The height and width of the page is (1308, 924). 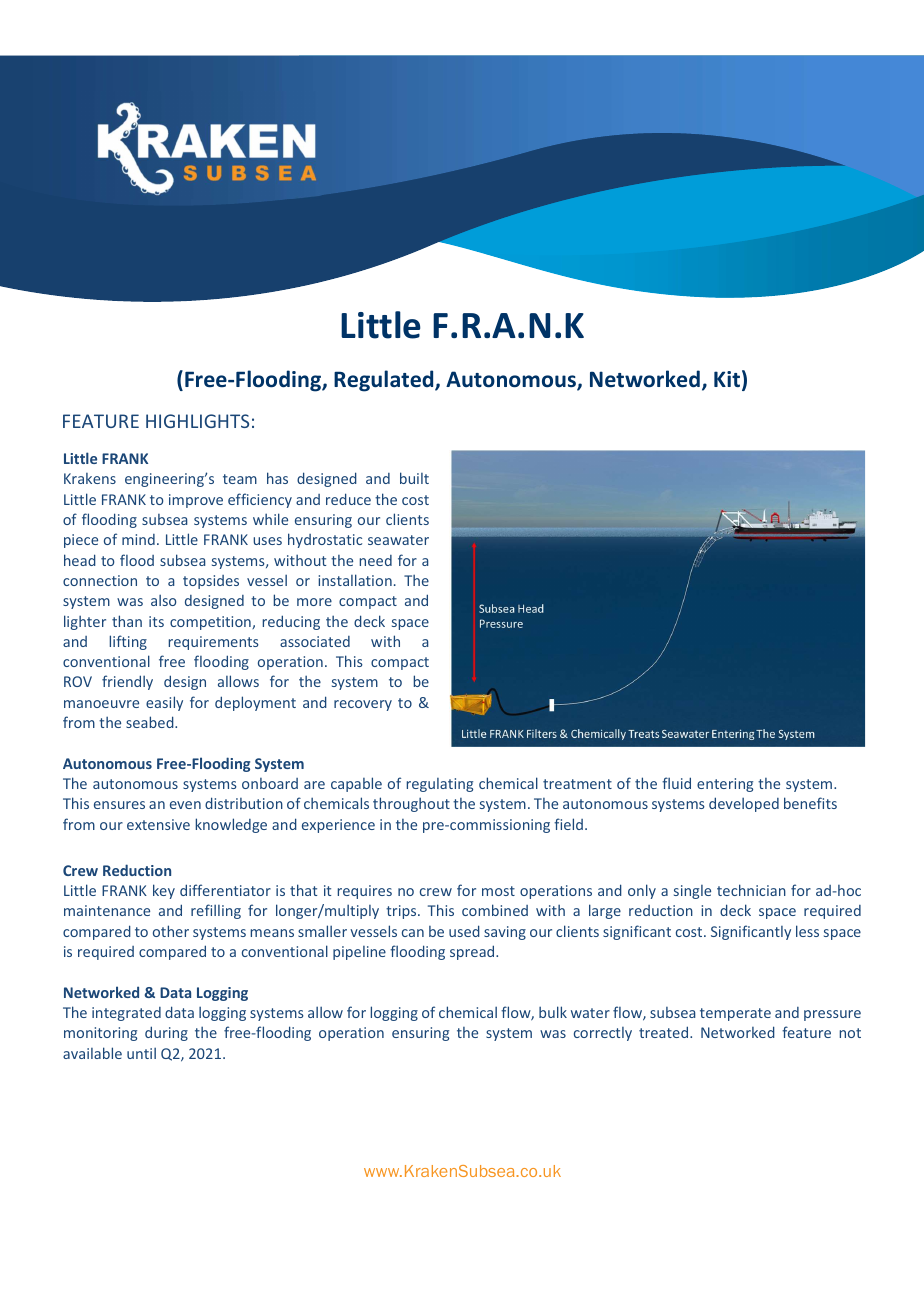 I want to click on entering, so click(x=725, y=785).
